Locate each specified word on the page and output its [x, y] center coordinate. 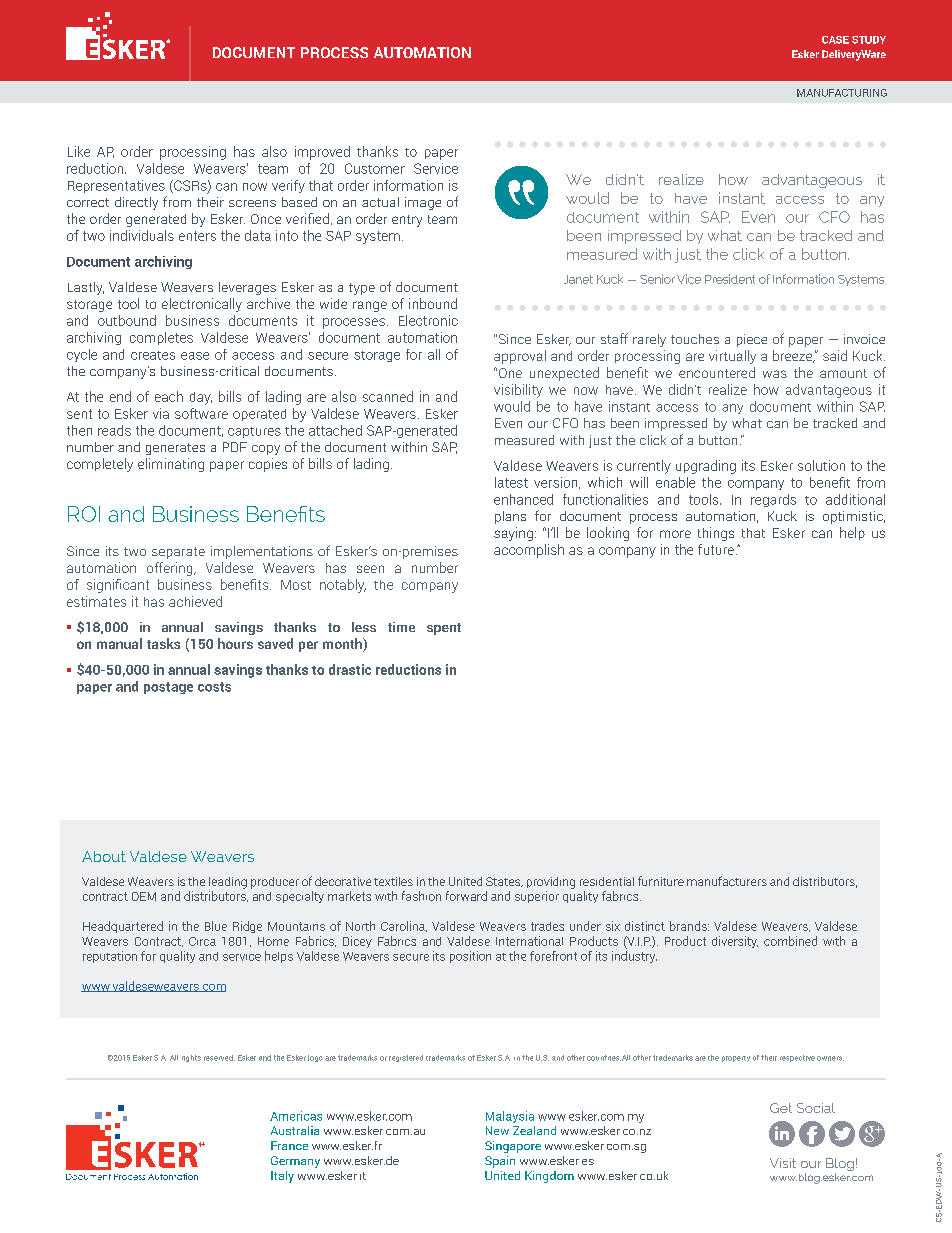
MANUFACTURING [842, 93]
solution [821, 465]
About [104, 856]
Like [79, 151]
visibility [518, 391]
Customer [375, 168]
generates [175, 449]
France [289, 1145]
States [504, 882]
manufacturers [727, 881]
